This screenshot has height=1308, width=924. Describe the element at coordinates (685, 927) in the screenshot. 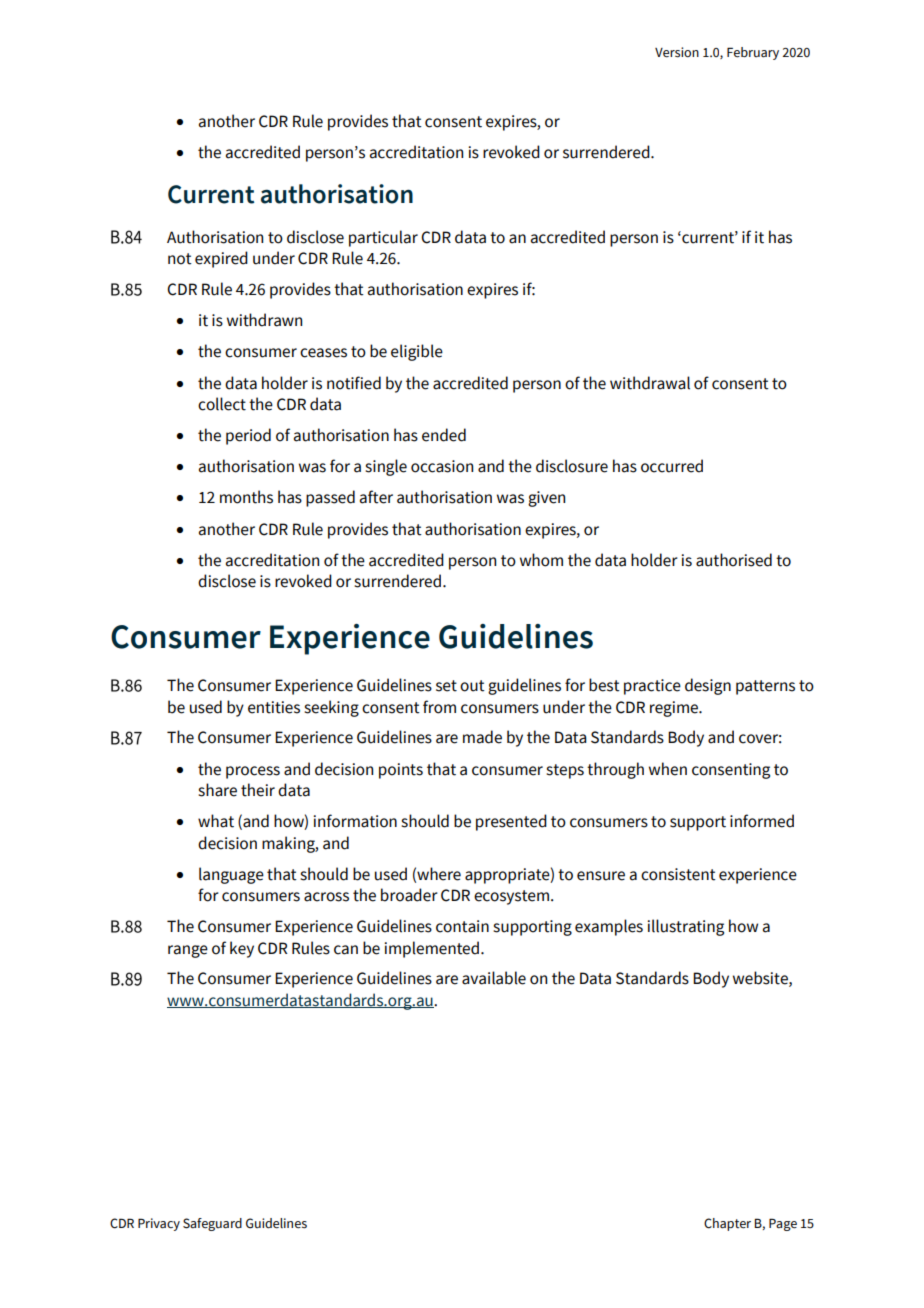

I see `illustrating` at that location.
